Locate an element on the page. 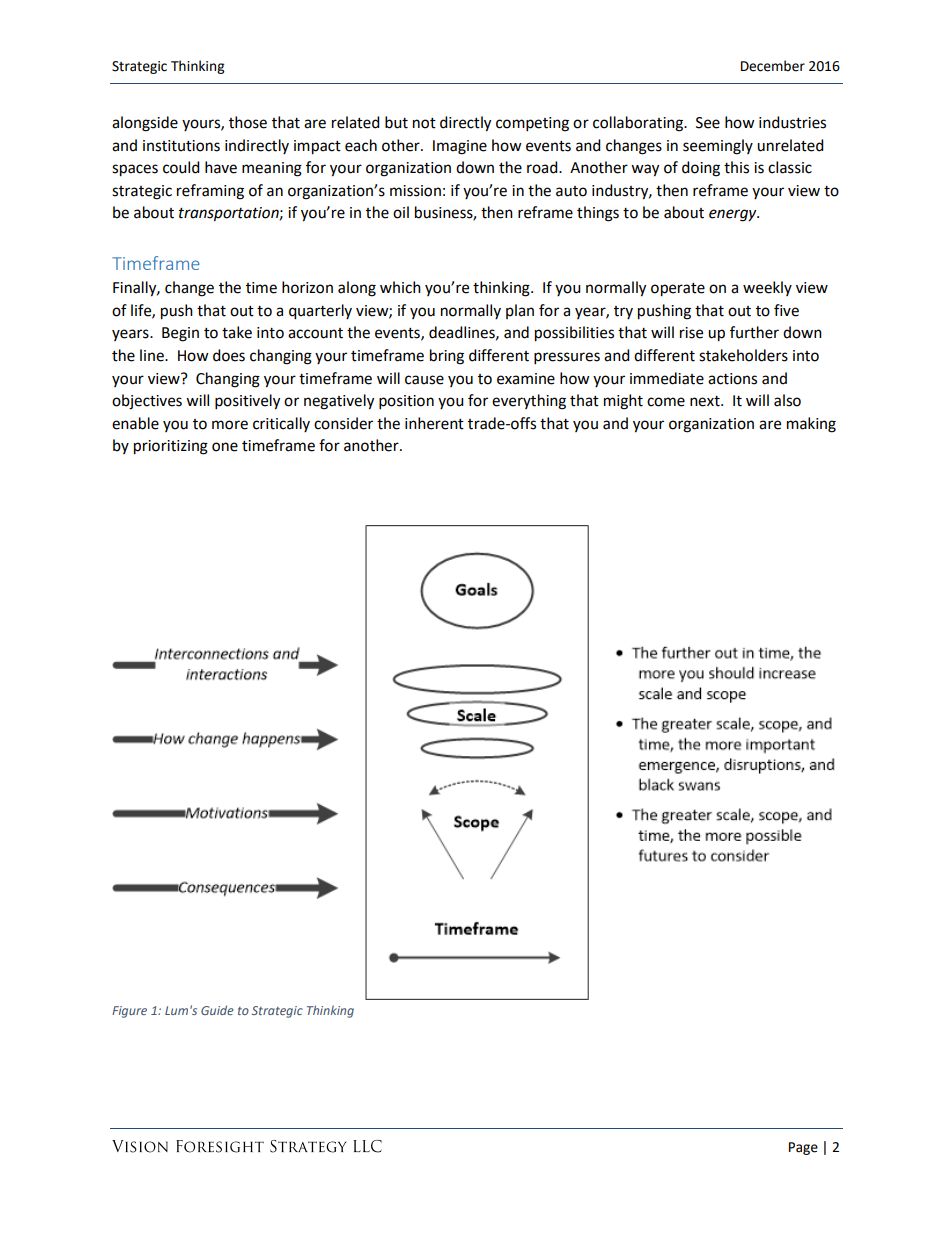  one is located at coordinates (225, 447).
